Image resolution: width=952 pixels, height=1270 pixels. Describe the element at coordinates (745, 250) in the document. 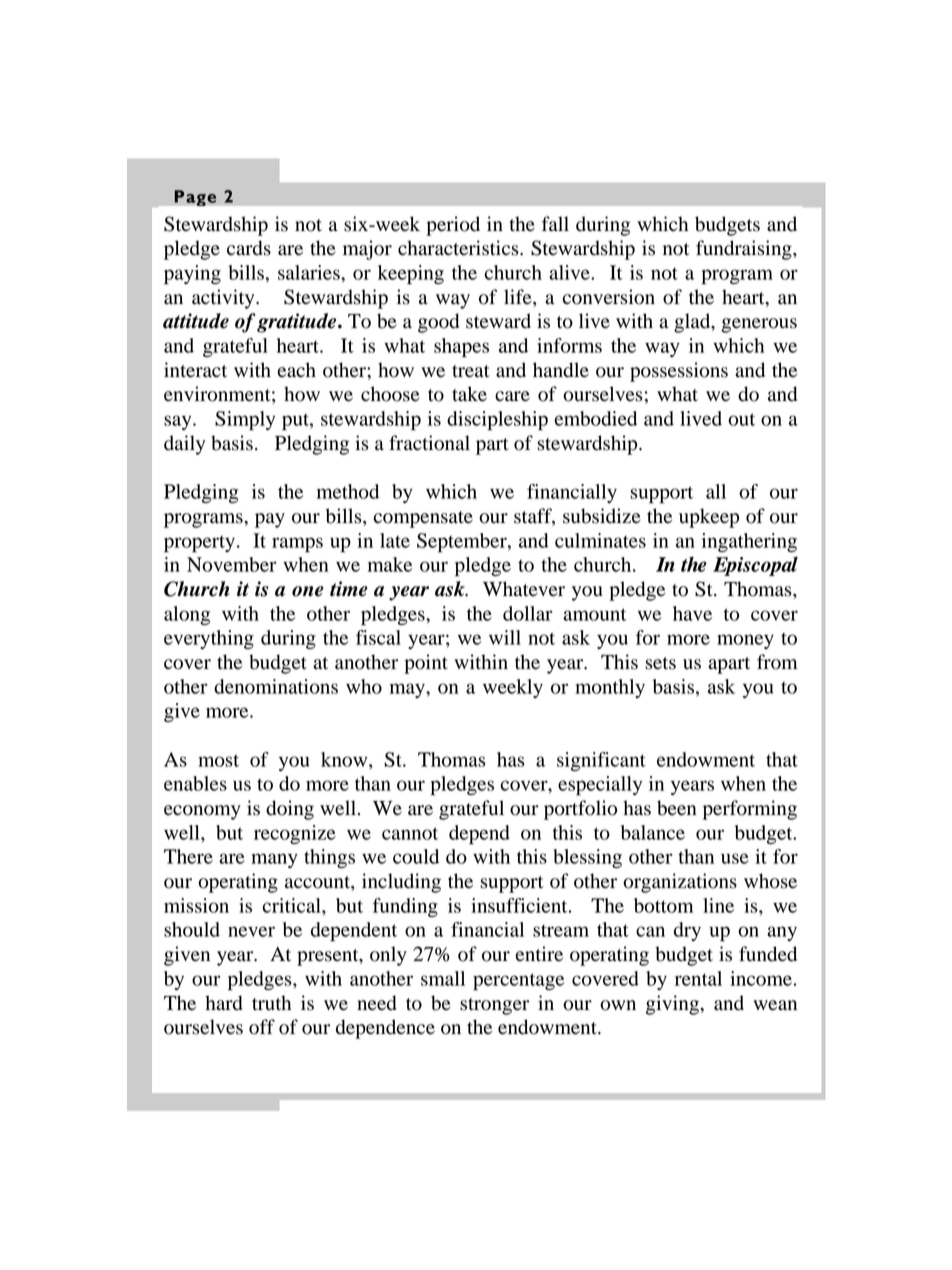

I see `fundraising` at that location.
